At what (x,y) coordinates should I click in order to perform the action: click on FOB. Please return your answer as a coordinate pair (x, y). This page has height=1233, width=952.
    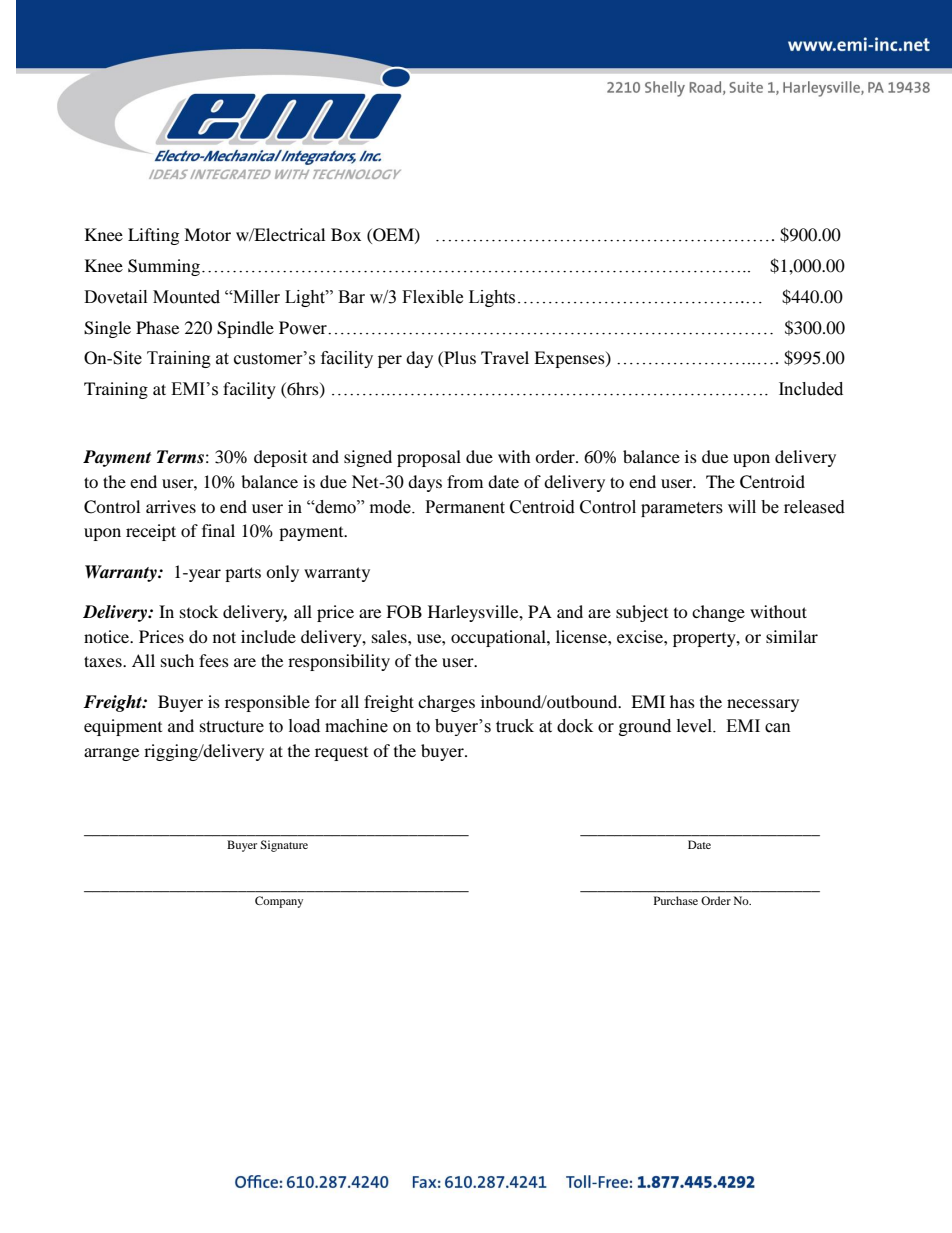
    Looking at the image, I should click on (404, 612).
